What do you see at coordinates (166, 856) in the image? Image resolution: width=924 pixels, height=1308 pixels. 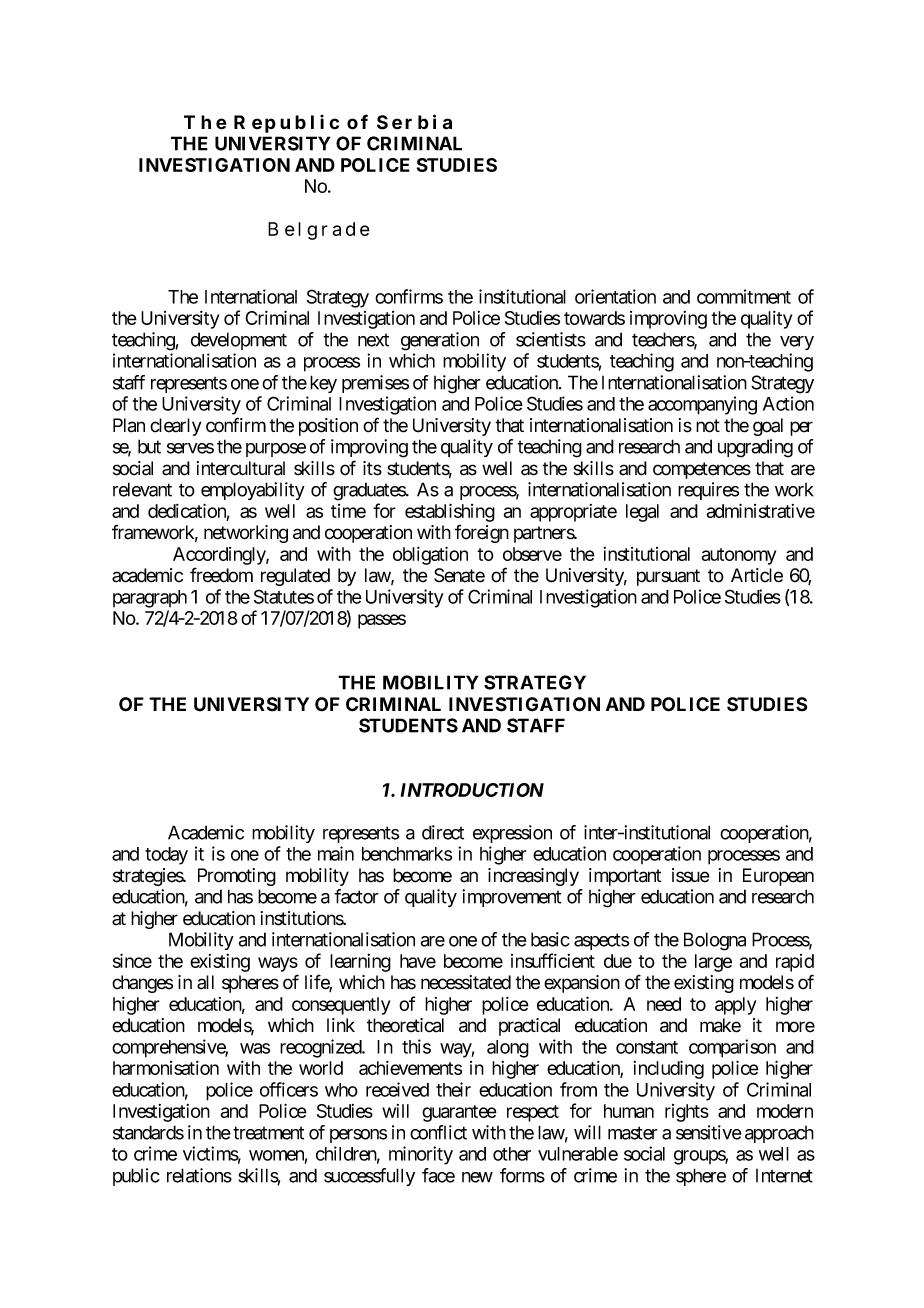 I see `today` at bounding box center [166, 856].
